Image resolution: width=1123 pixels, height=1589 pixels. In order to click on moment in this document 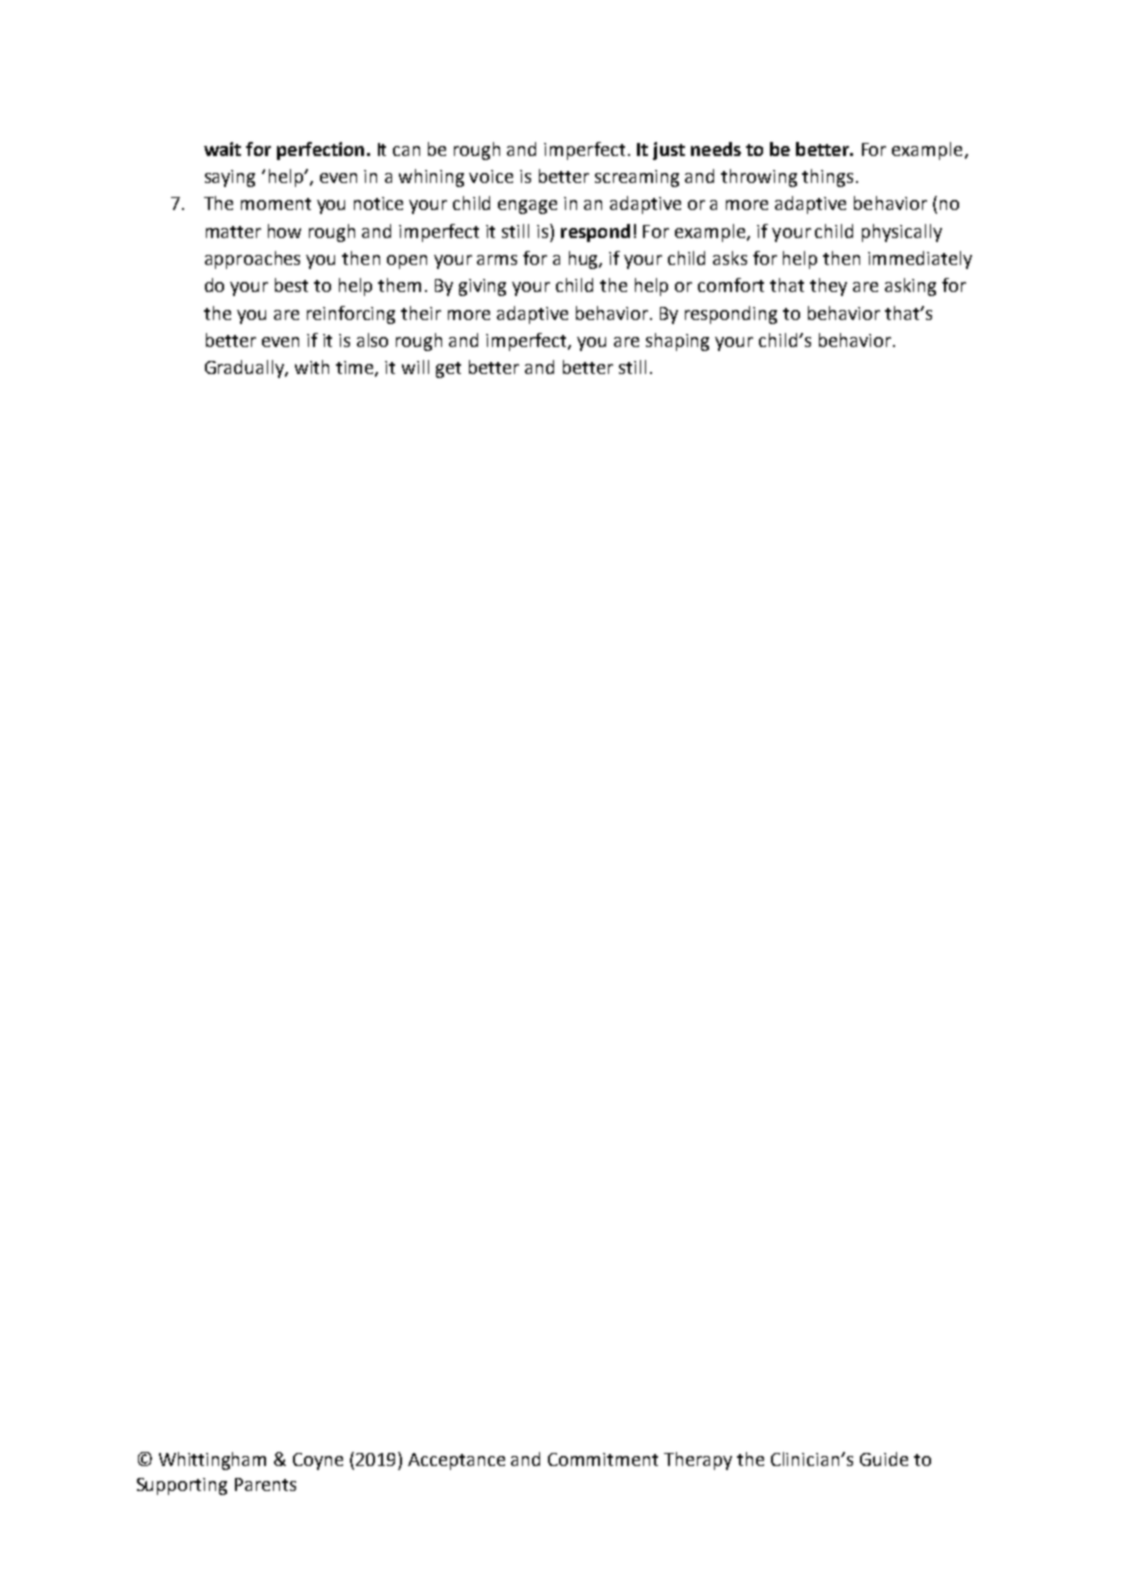, I will do `click(276, 204)`.
